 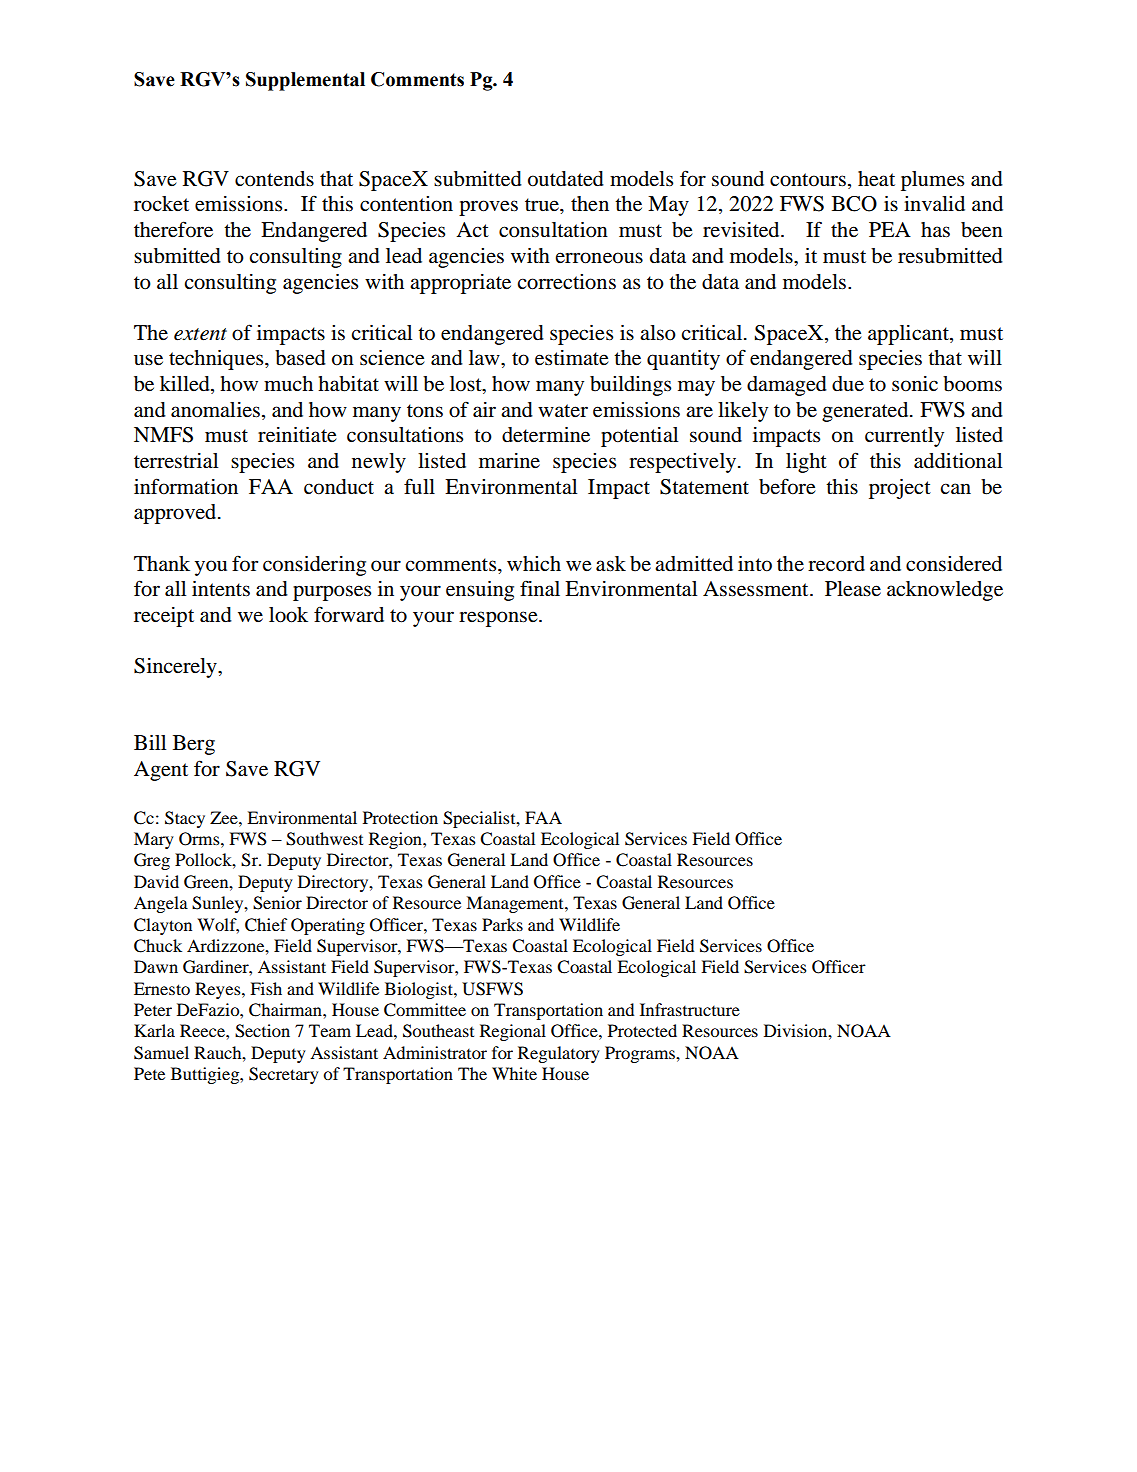 What do you see at coordinates (262, 1031) in the screenshot?
I see `Section` at bounding box center [262, 1031].
